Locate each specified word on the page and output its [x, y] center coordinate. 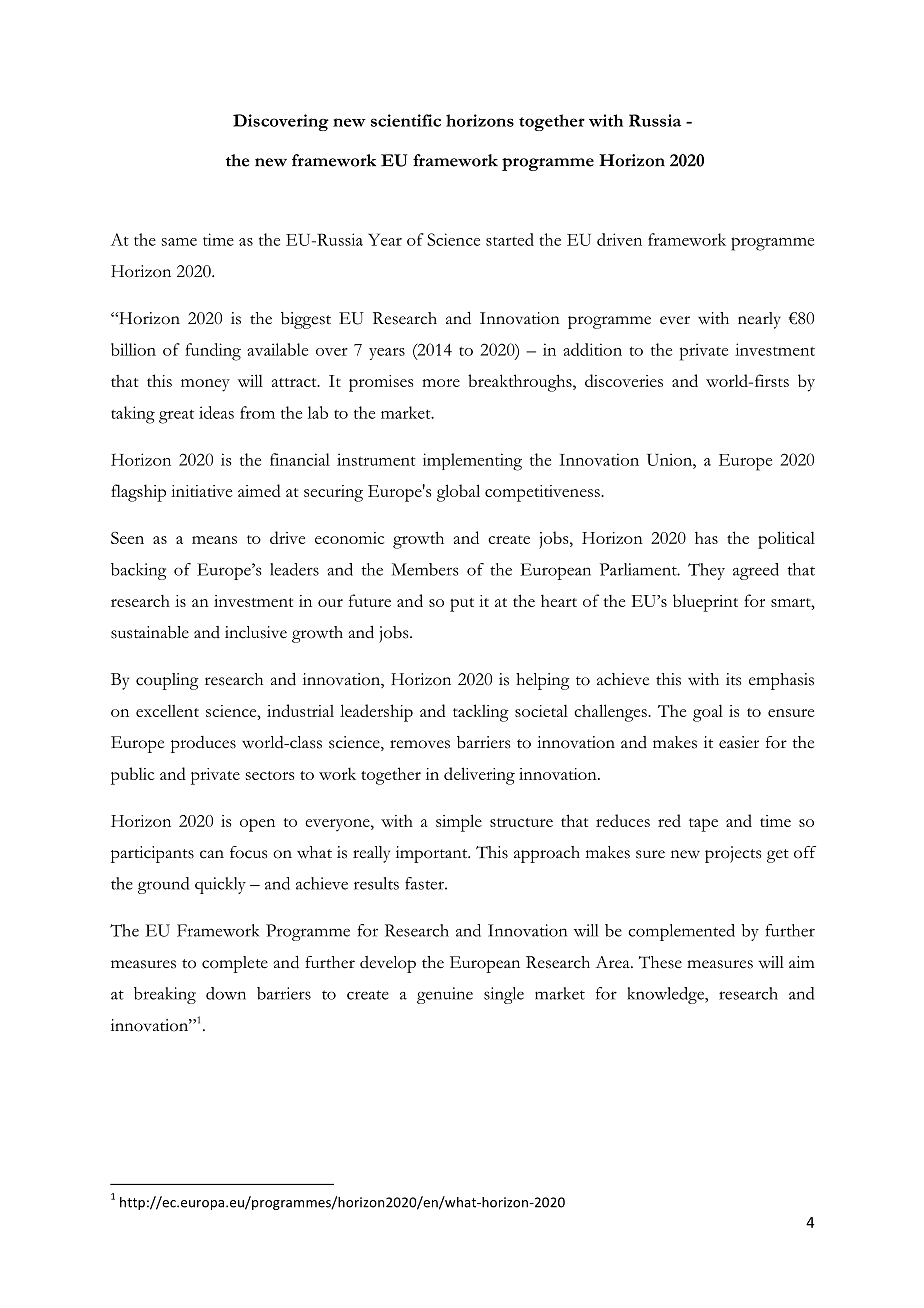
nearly [759, 320]
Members [425, 569]
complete [235, 964]
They [706, 571]
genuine [445, 995]
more [441, 383]
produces [203, 744]
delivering [479, 776]
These [660, 962]
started [510, 239]
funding [213, 352]
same [179, 242]
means [214, 540]
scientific [406, 120]
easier [739, 742]
